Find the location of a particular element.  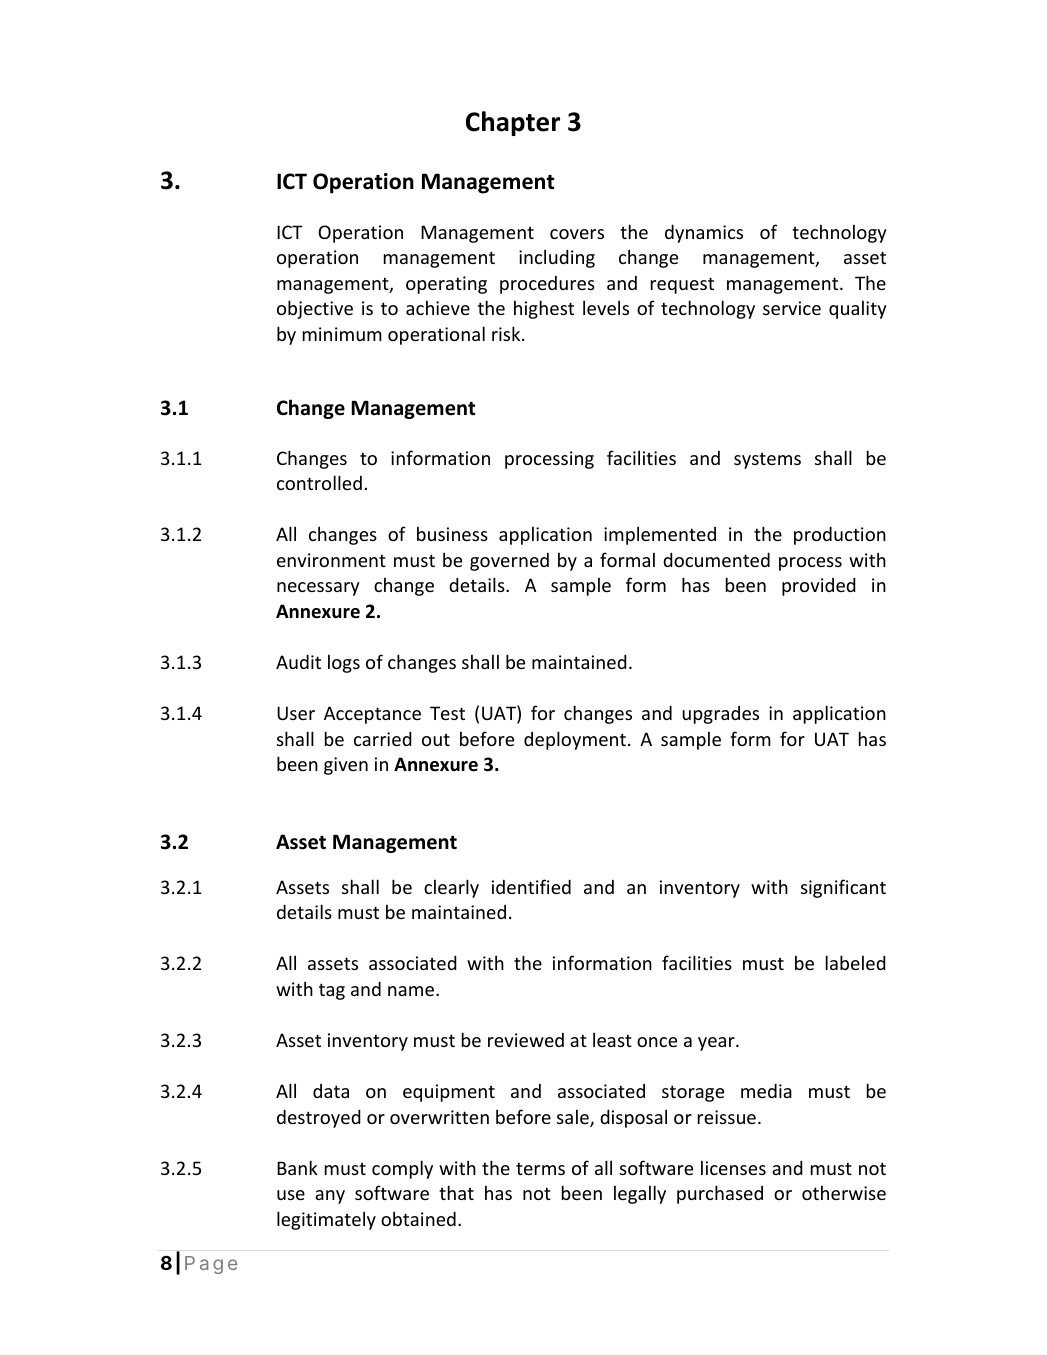

User is located at coordinates (296, 713).
